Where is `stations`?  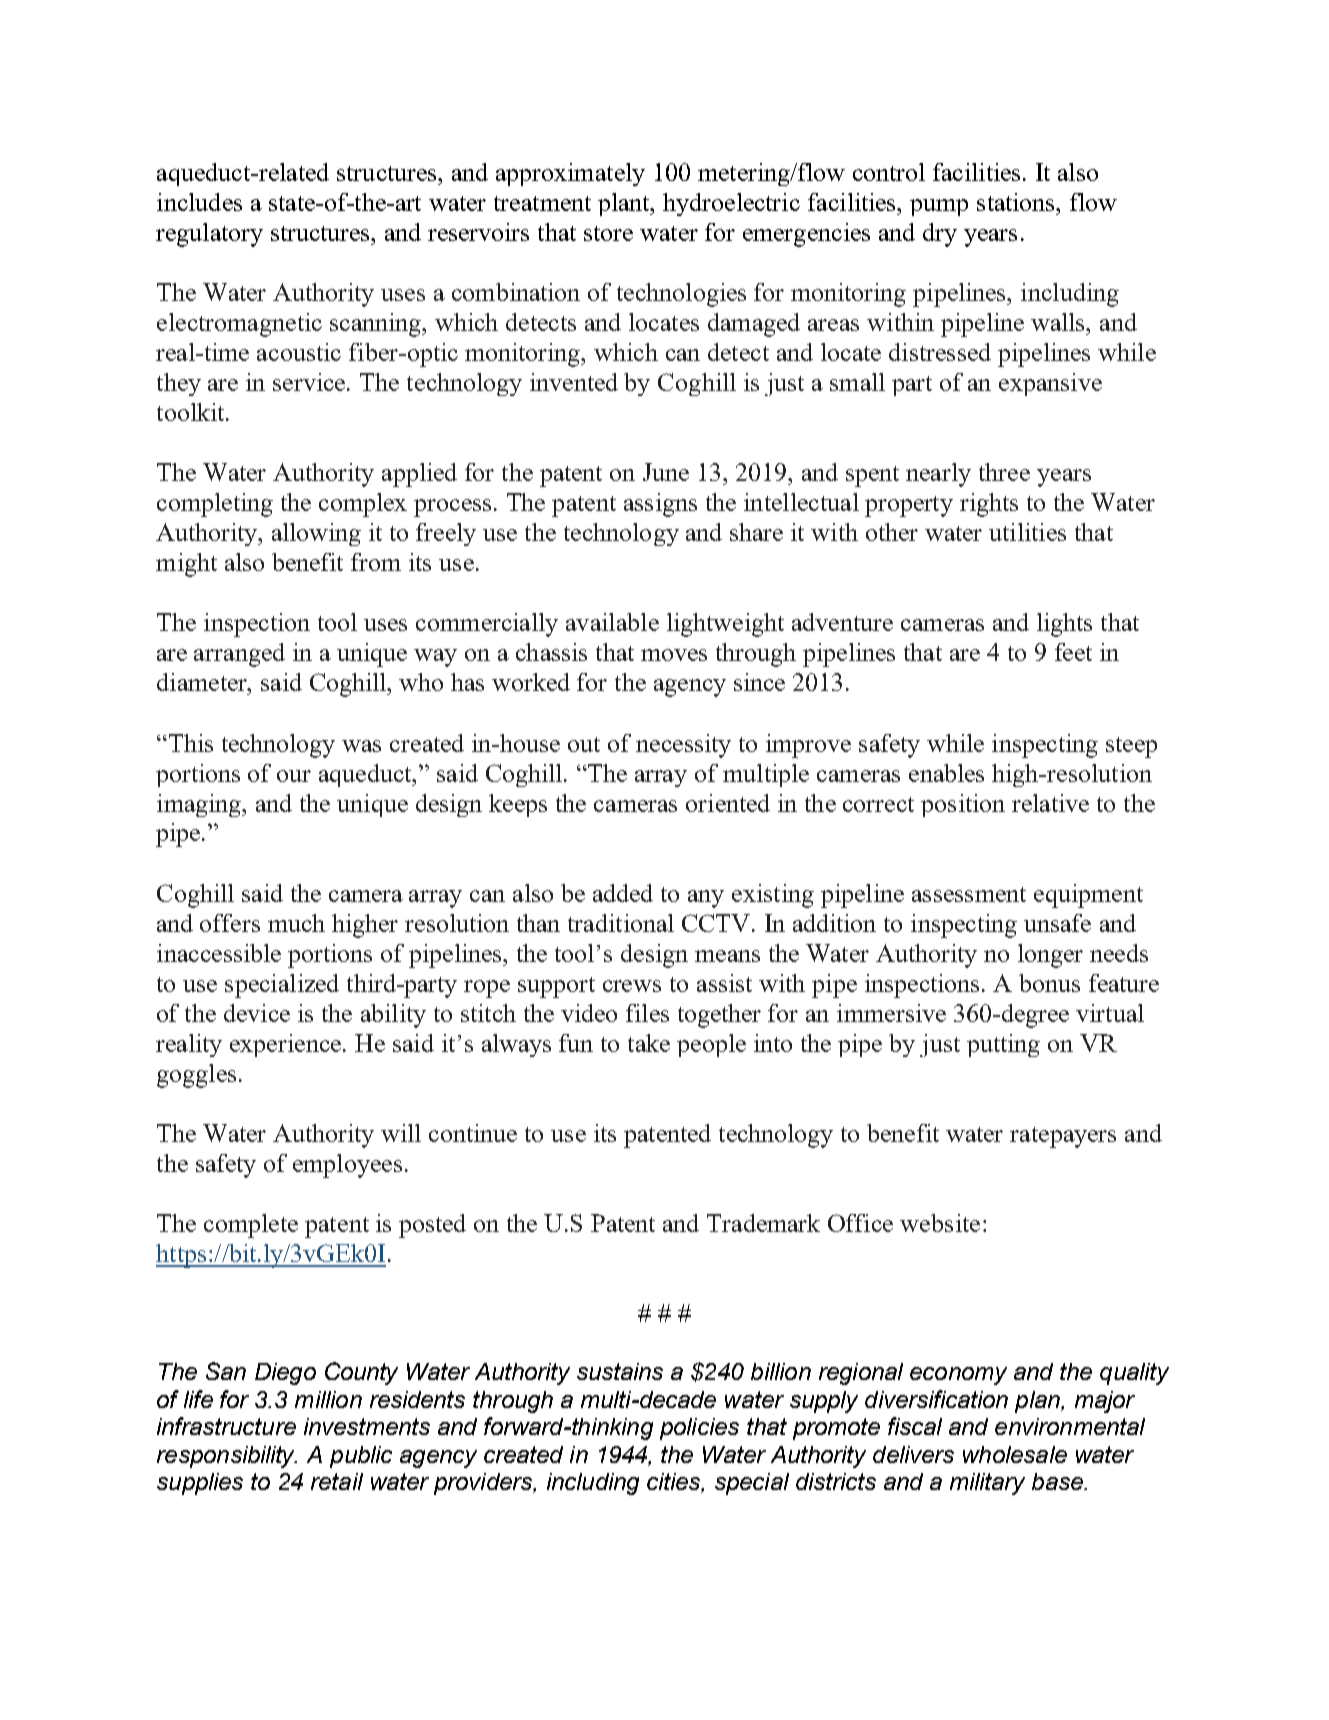 stations is located at coordinates (1017, 202).
